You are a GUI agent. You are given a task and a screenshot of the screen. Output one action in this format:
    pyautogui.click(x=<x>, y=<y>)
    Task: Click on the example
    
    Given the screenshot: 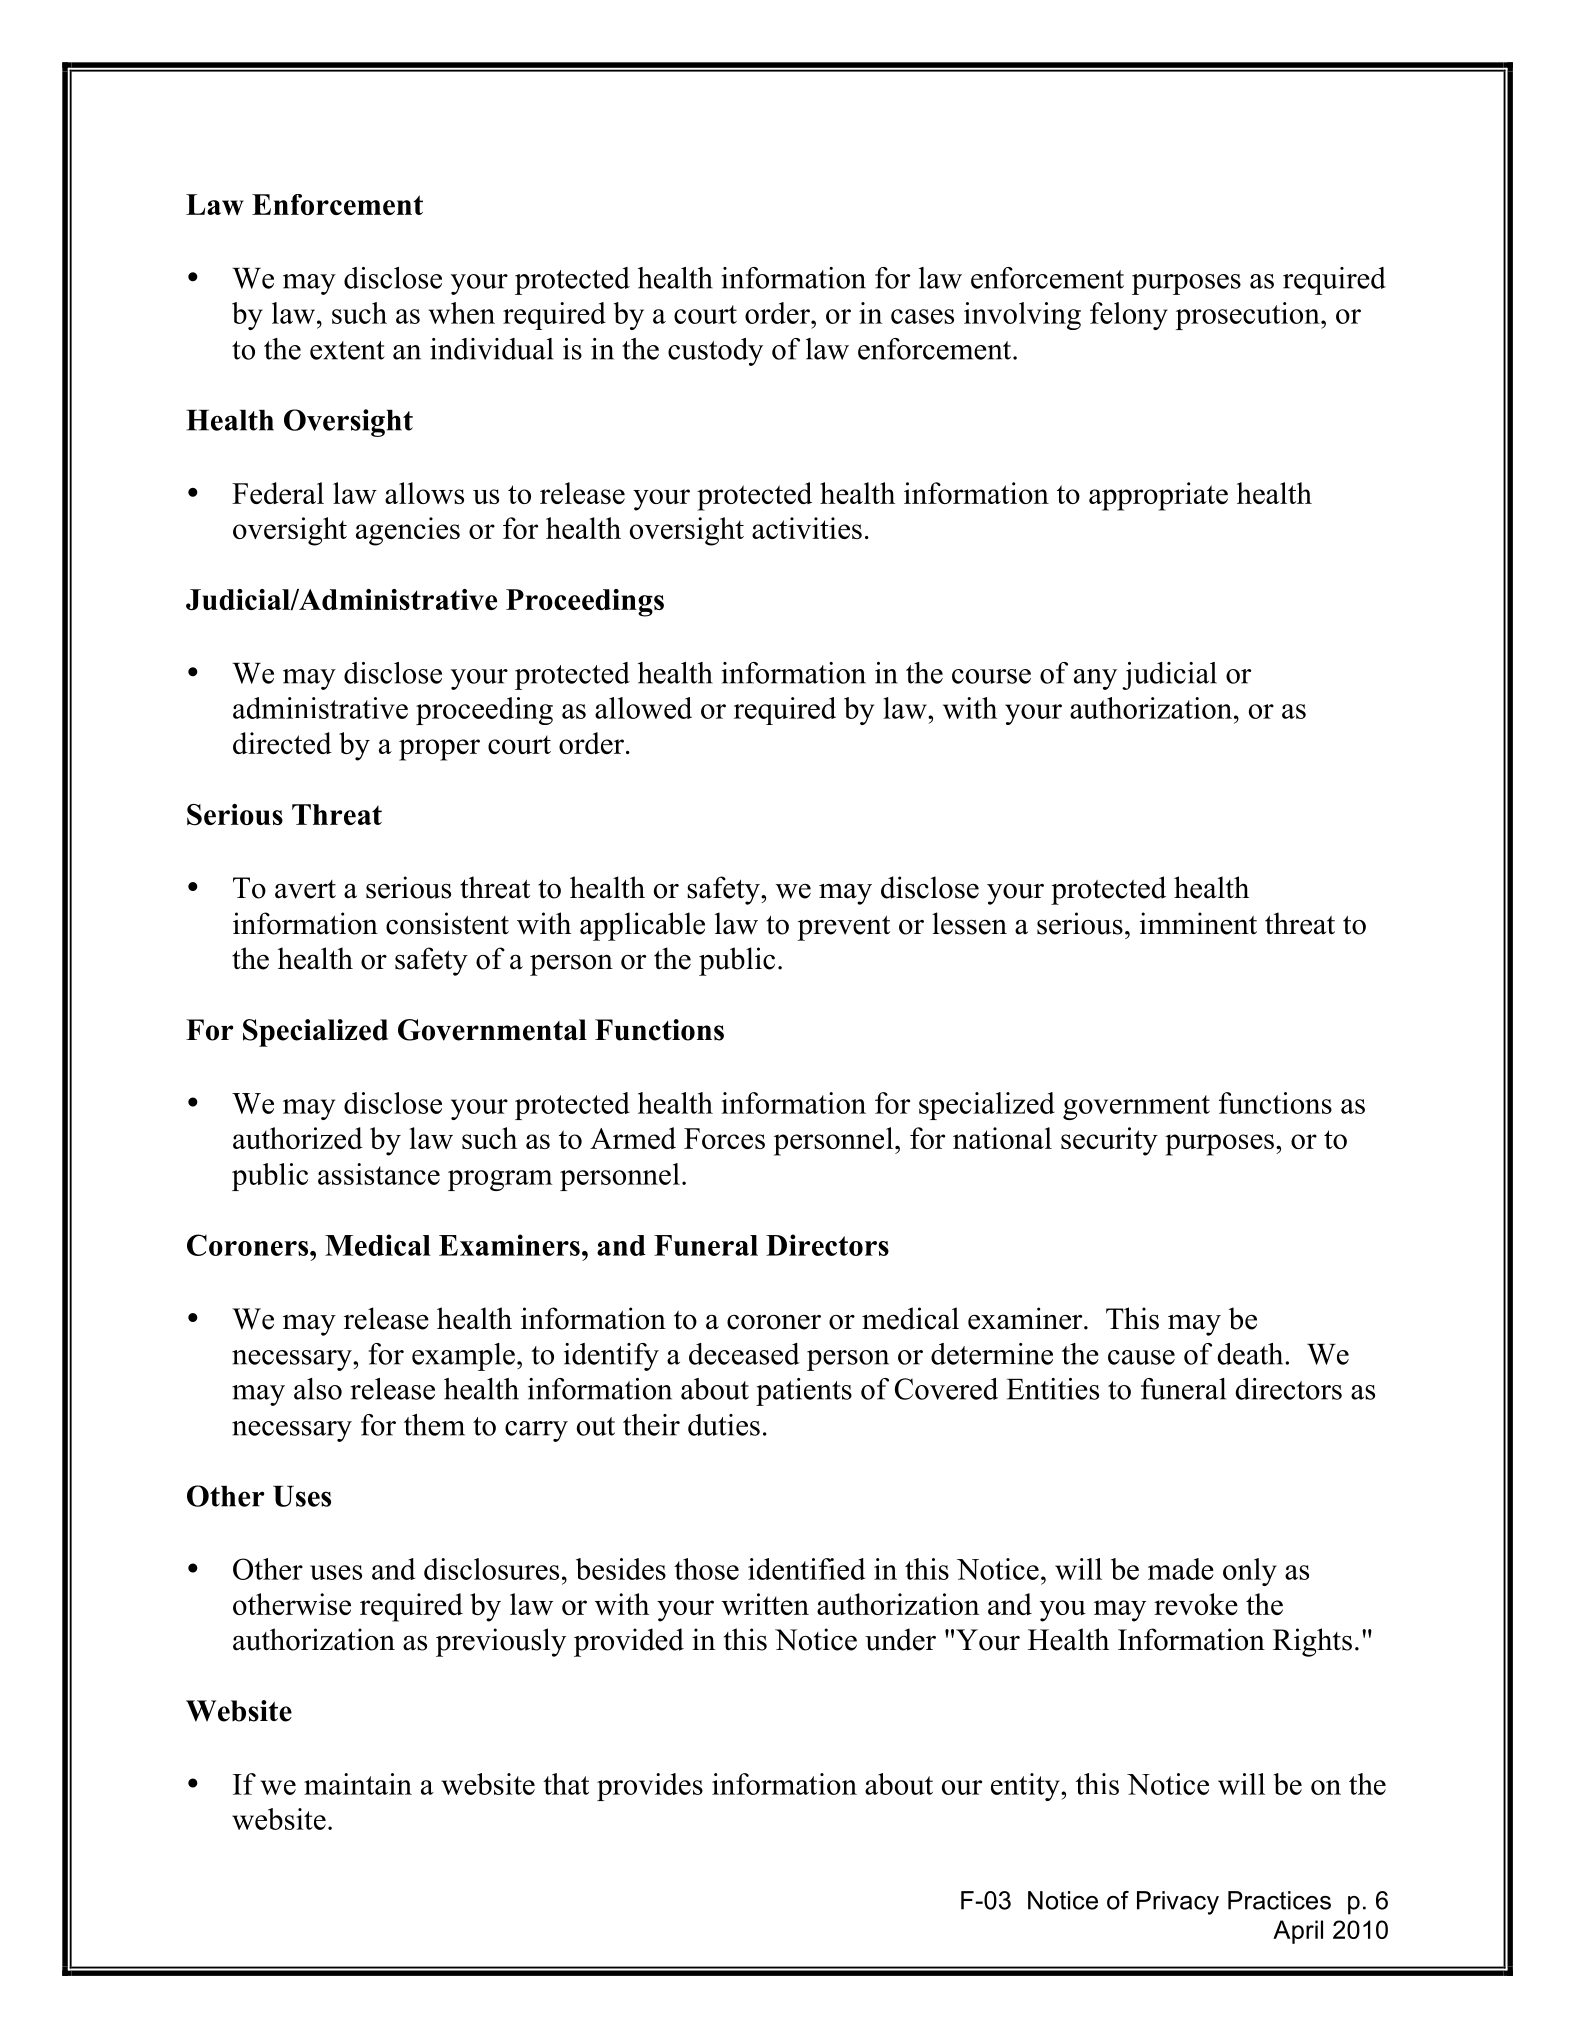 What is the action you would take?
    pyautogui.click(x=463, y=1357)
